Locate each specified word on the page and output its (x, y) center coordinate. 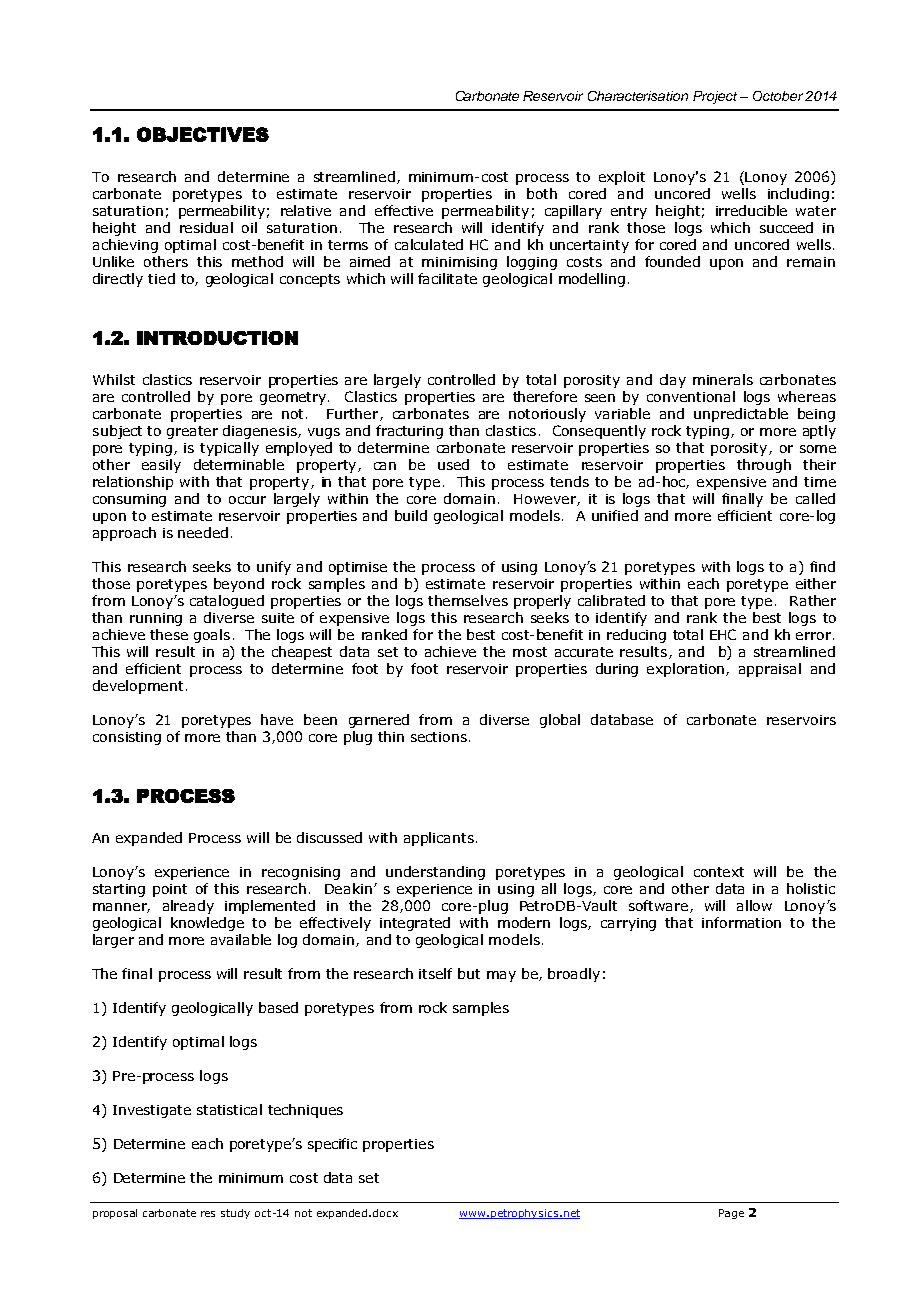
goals (212, 636)
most (530, 652)
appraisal (770, 670)
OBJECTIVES (203, 134)
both (542, 193)
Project (715, 97)
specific (332, 1145)
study (235, 1214)
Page (731, 1214)
